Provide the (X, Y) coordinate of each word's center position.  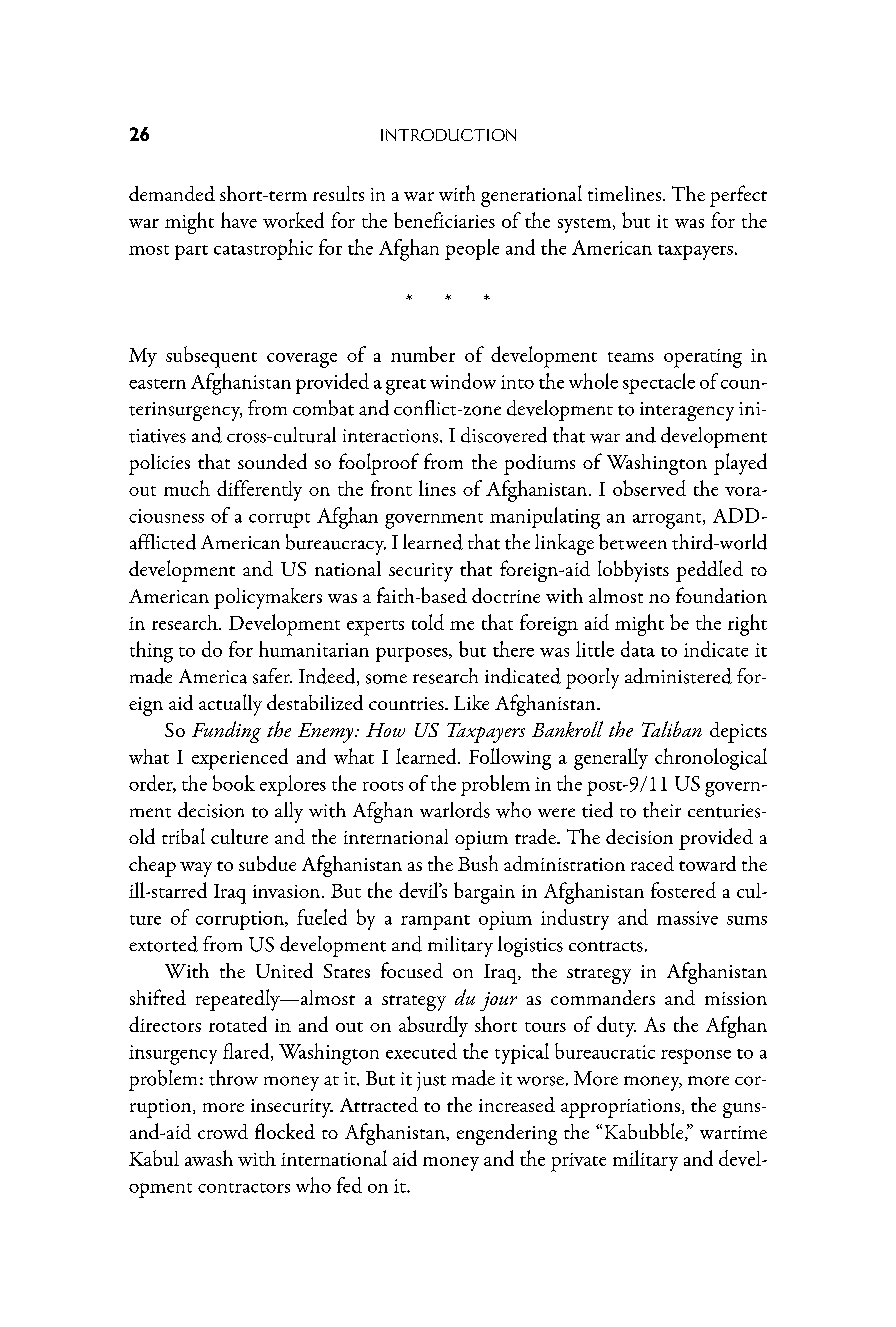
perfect (738, 196)
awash (209, 1158)
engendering (507, 1134)
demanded (172, 193)
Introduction (448, 135)
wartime (733, 1132)
